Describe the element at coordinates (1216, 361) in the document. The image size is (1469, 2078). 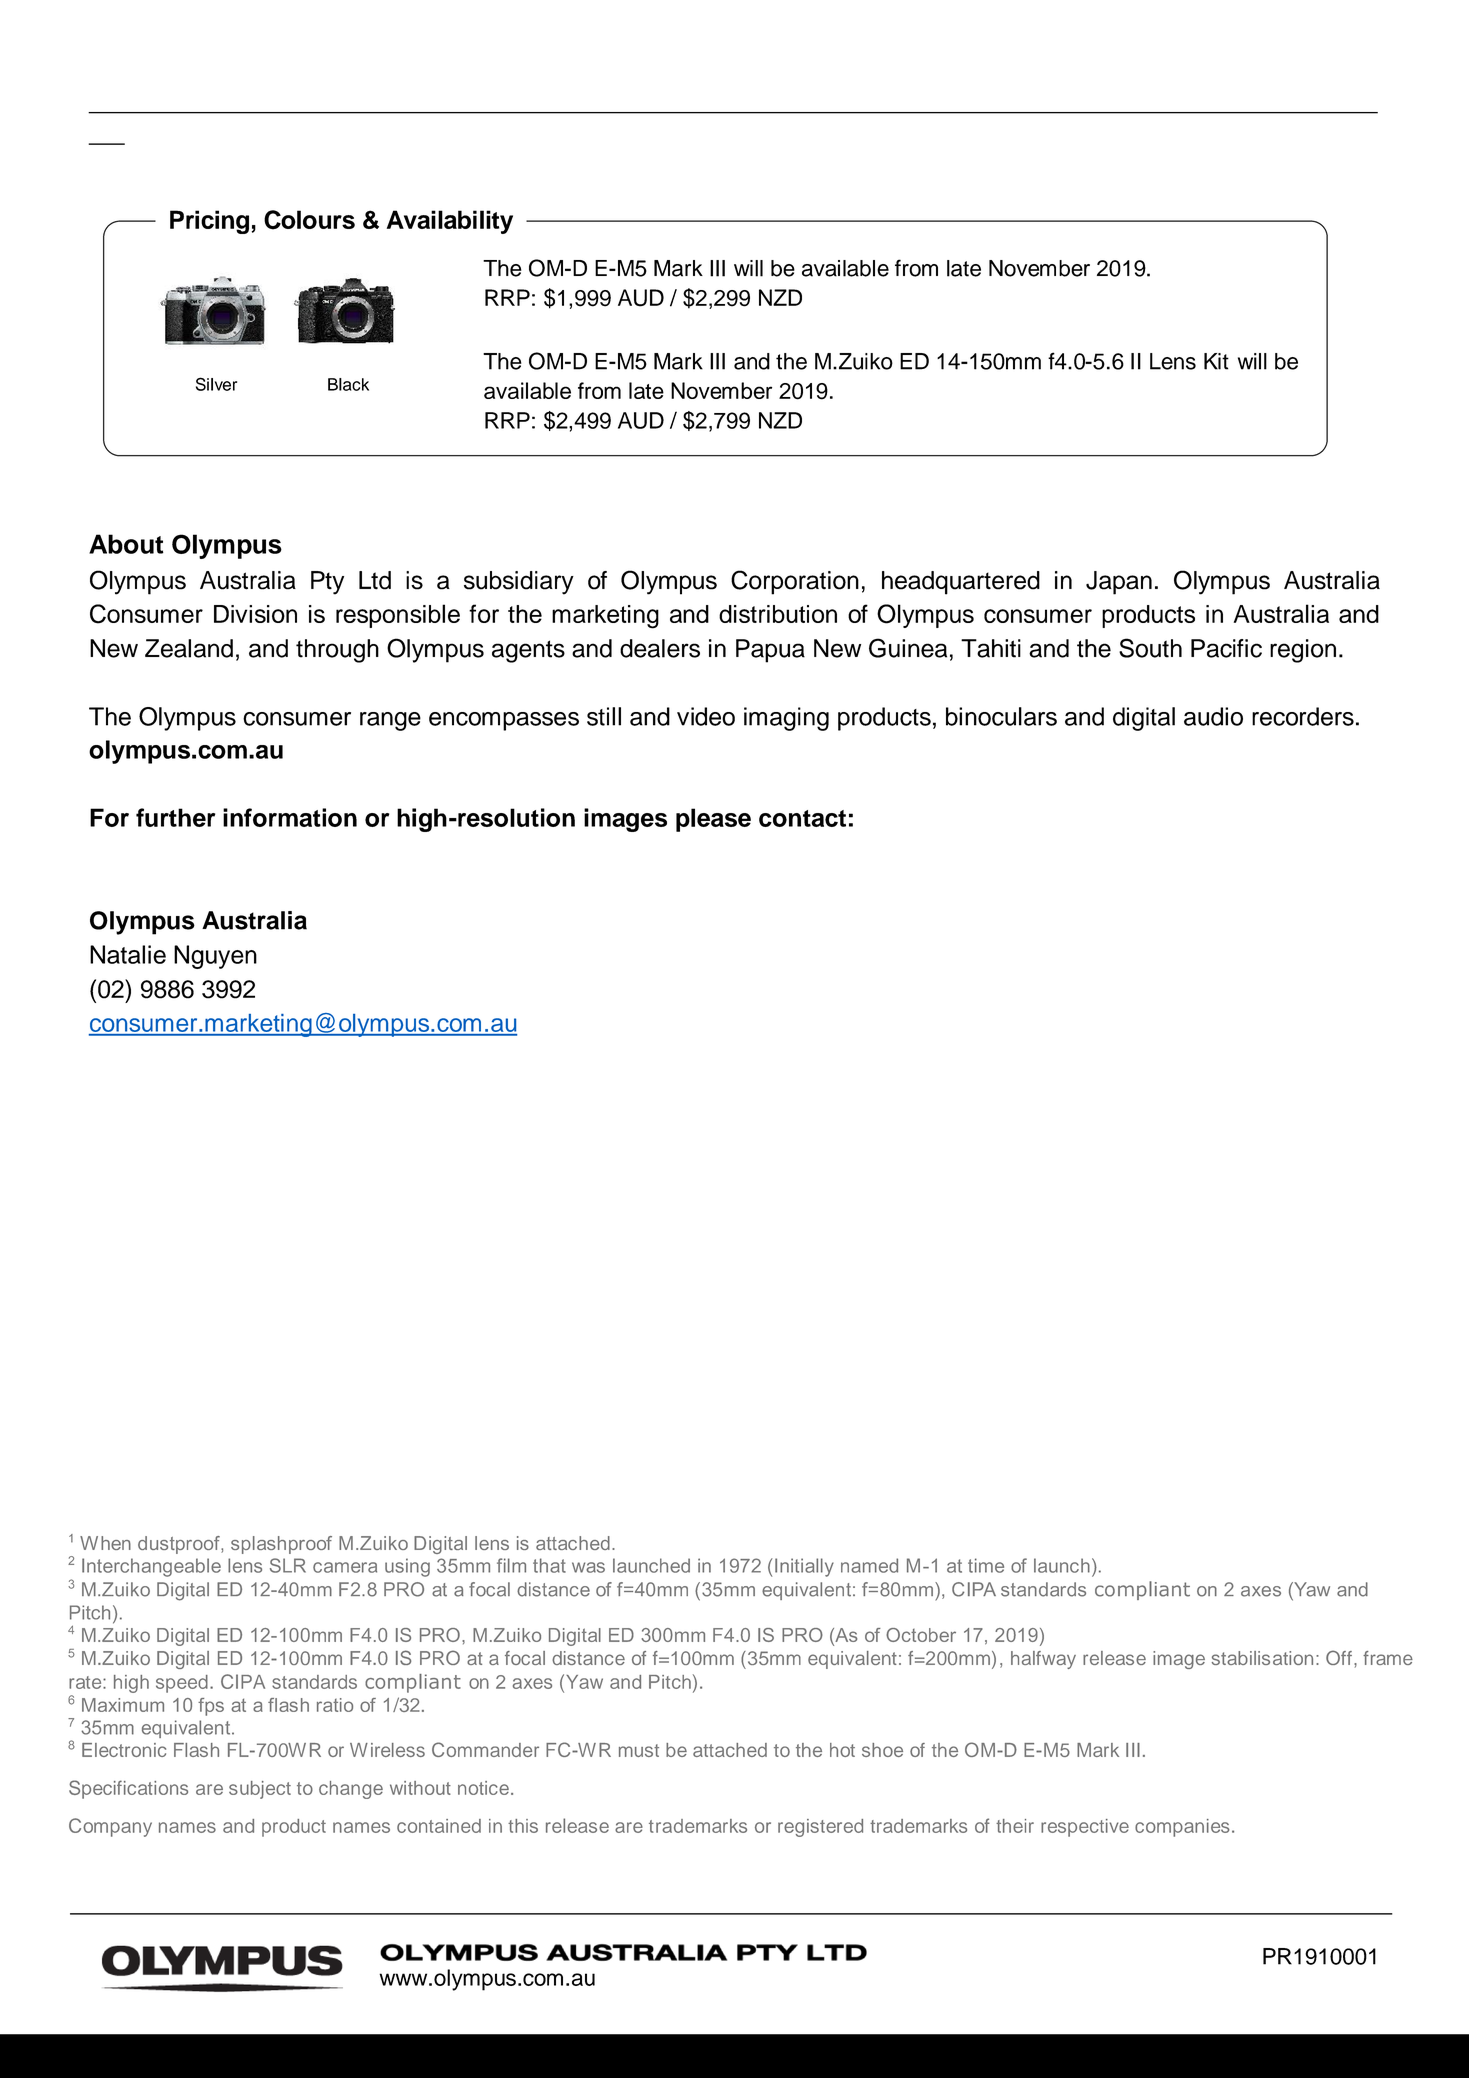
I see `Kit` at that location.
